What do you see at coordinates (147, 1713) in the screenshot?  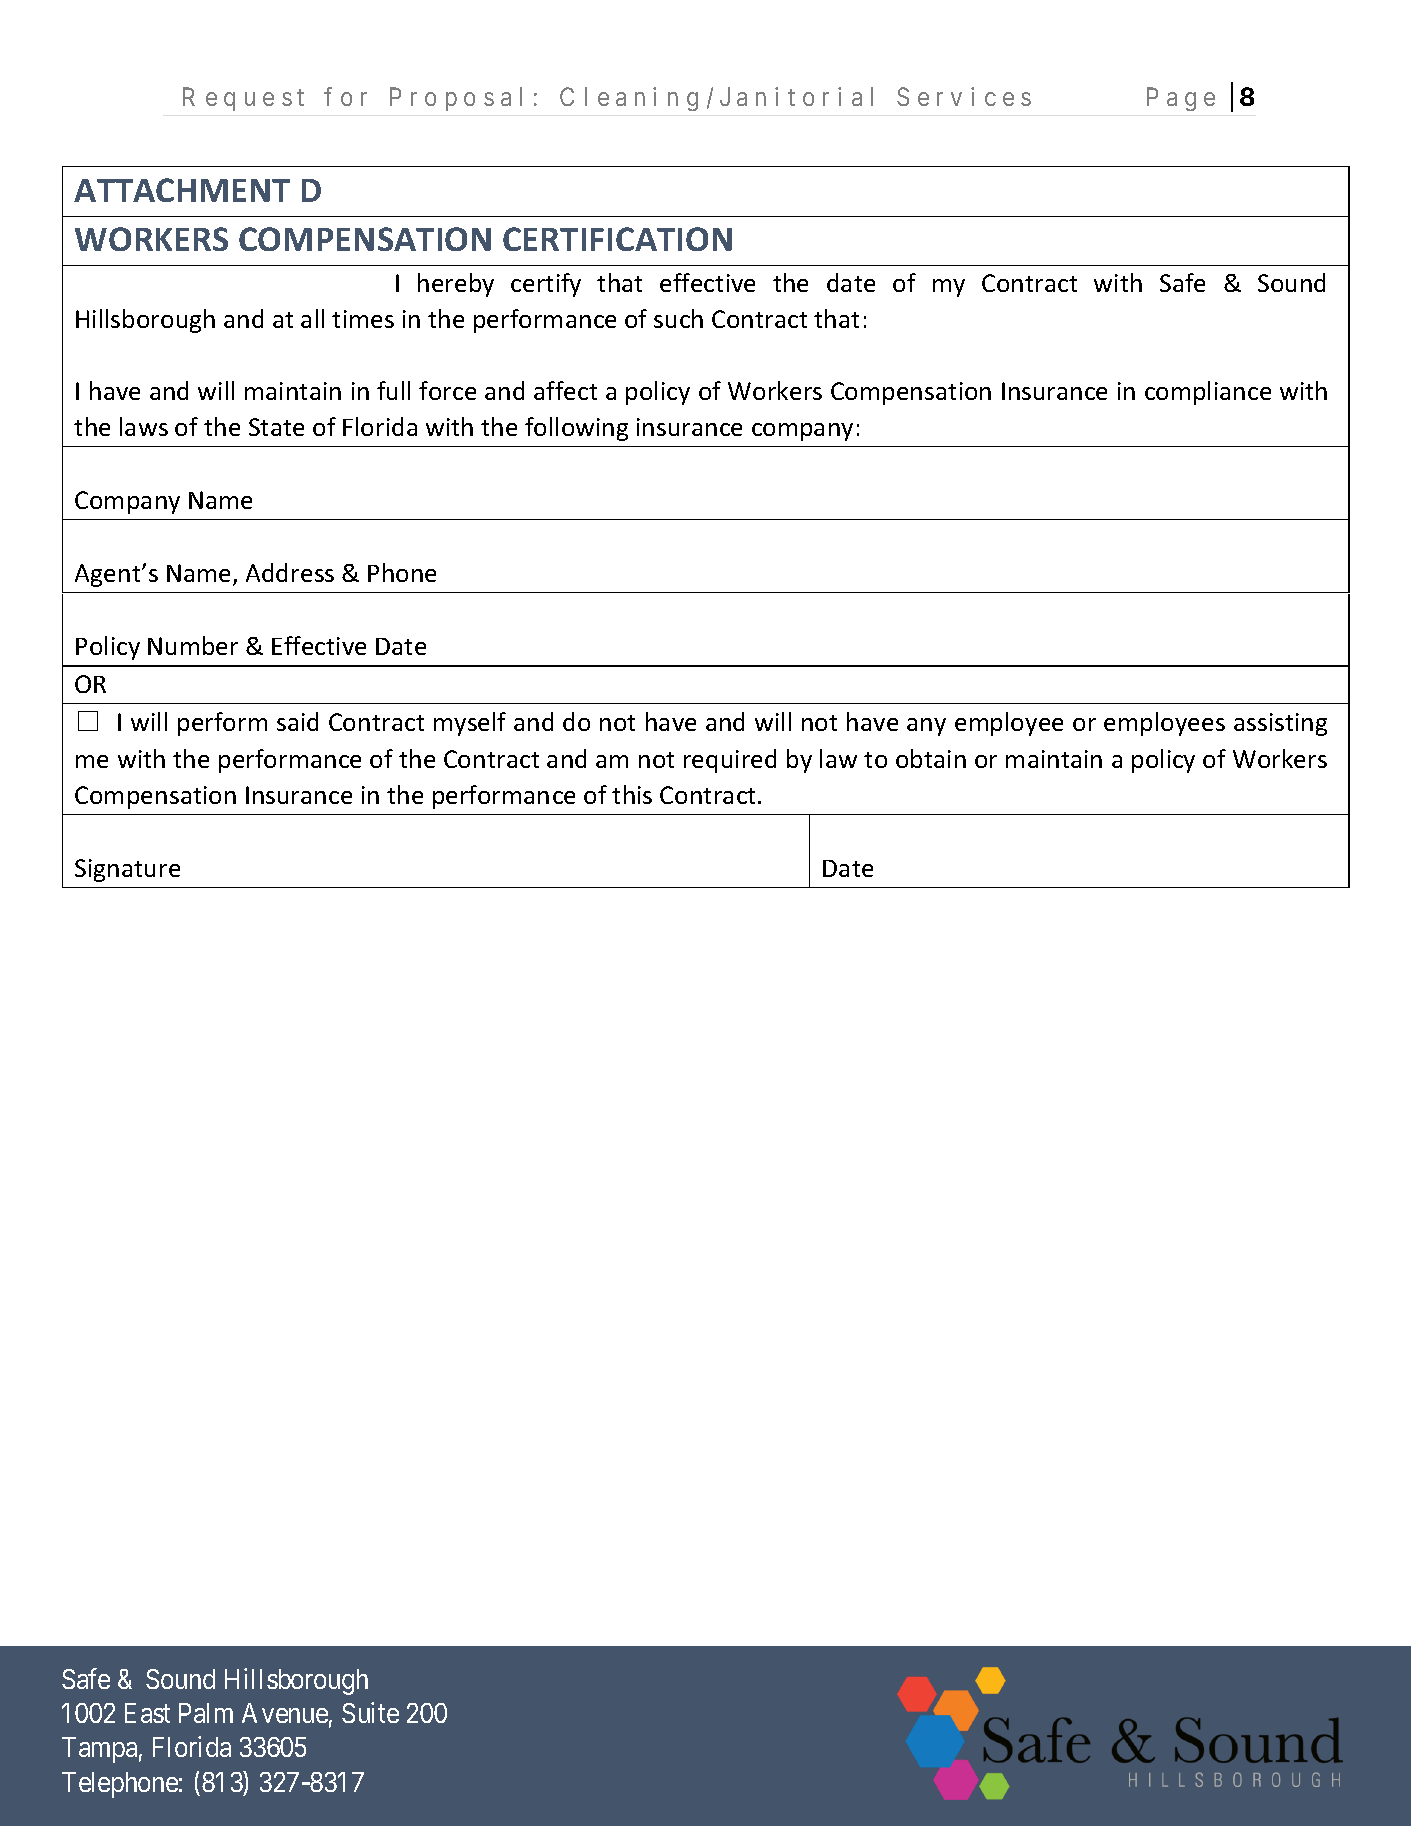 I see `East` at bounding box center [147, 1713].
